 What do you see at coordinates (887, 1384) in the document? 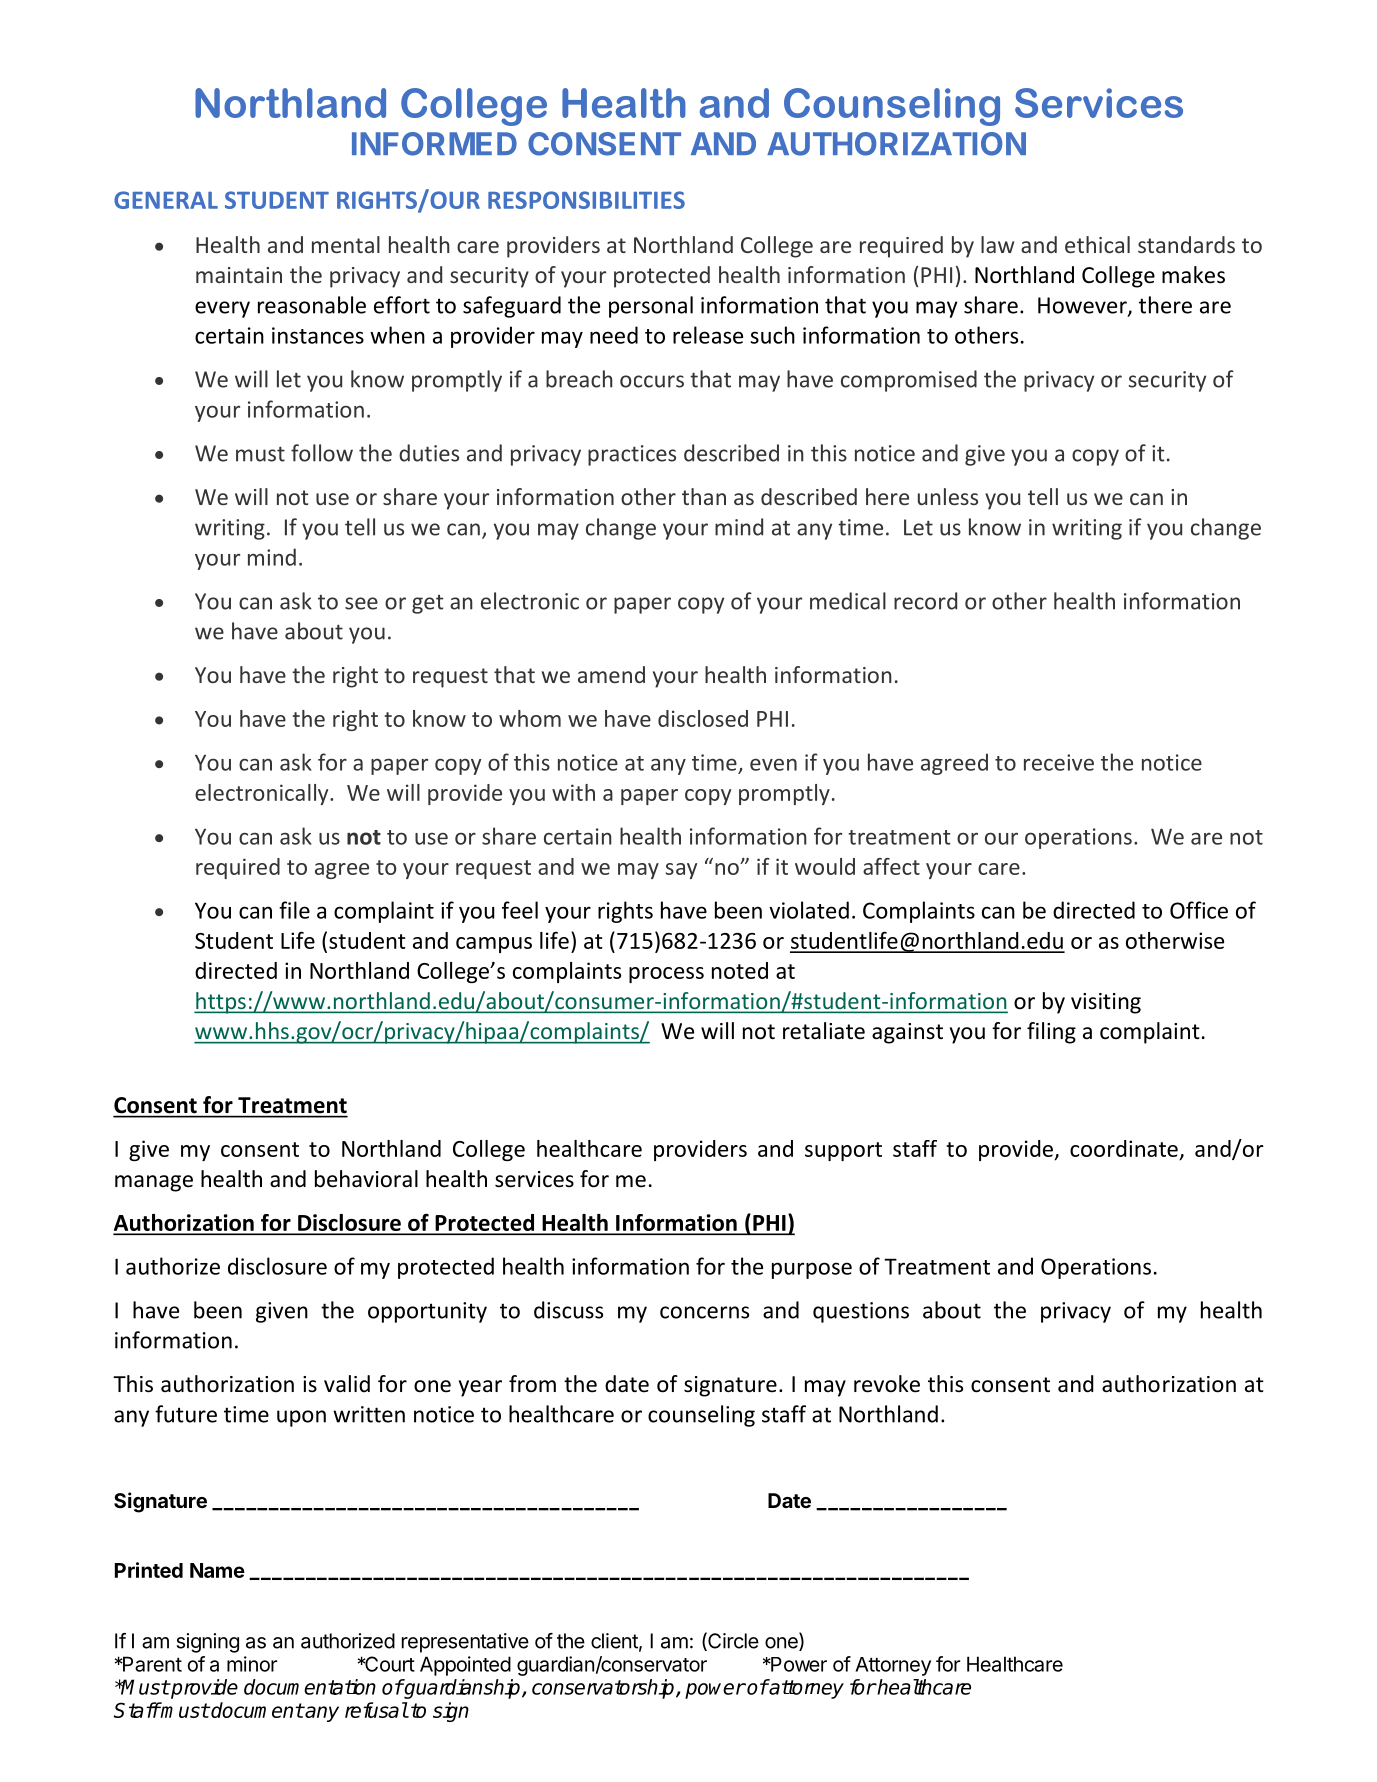
I see `revoke` at bounding box center [887, 1384].
